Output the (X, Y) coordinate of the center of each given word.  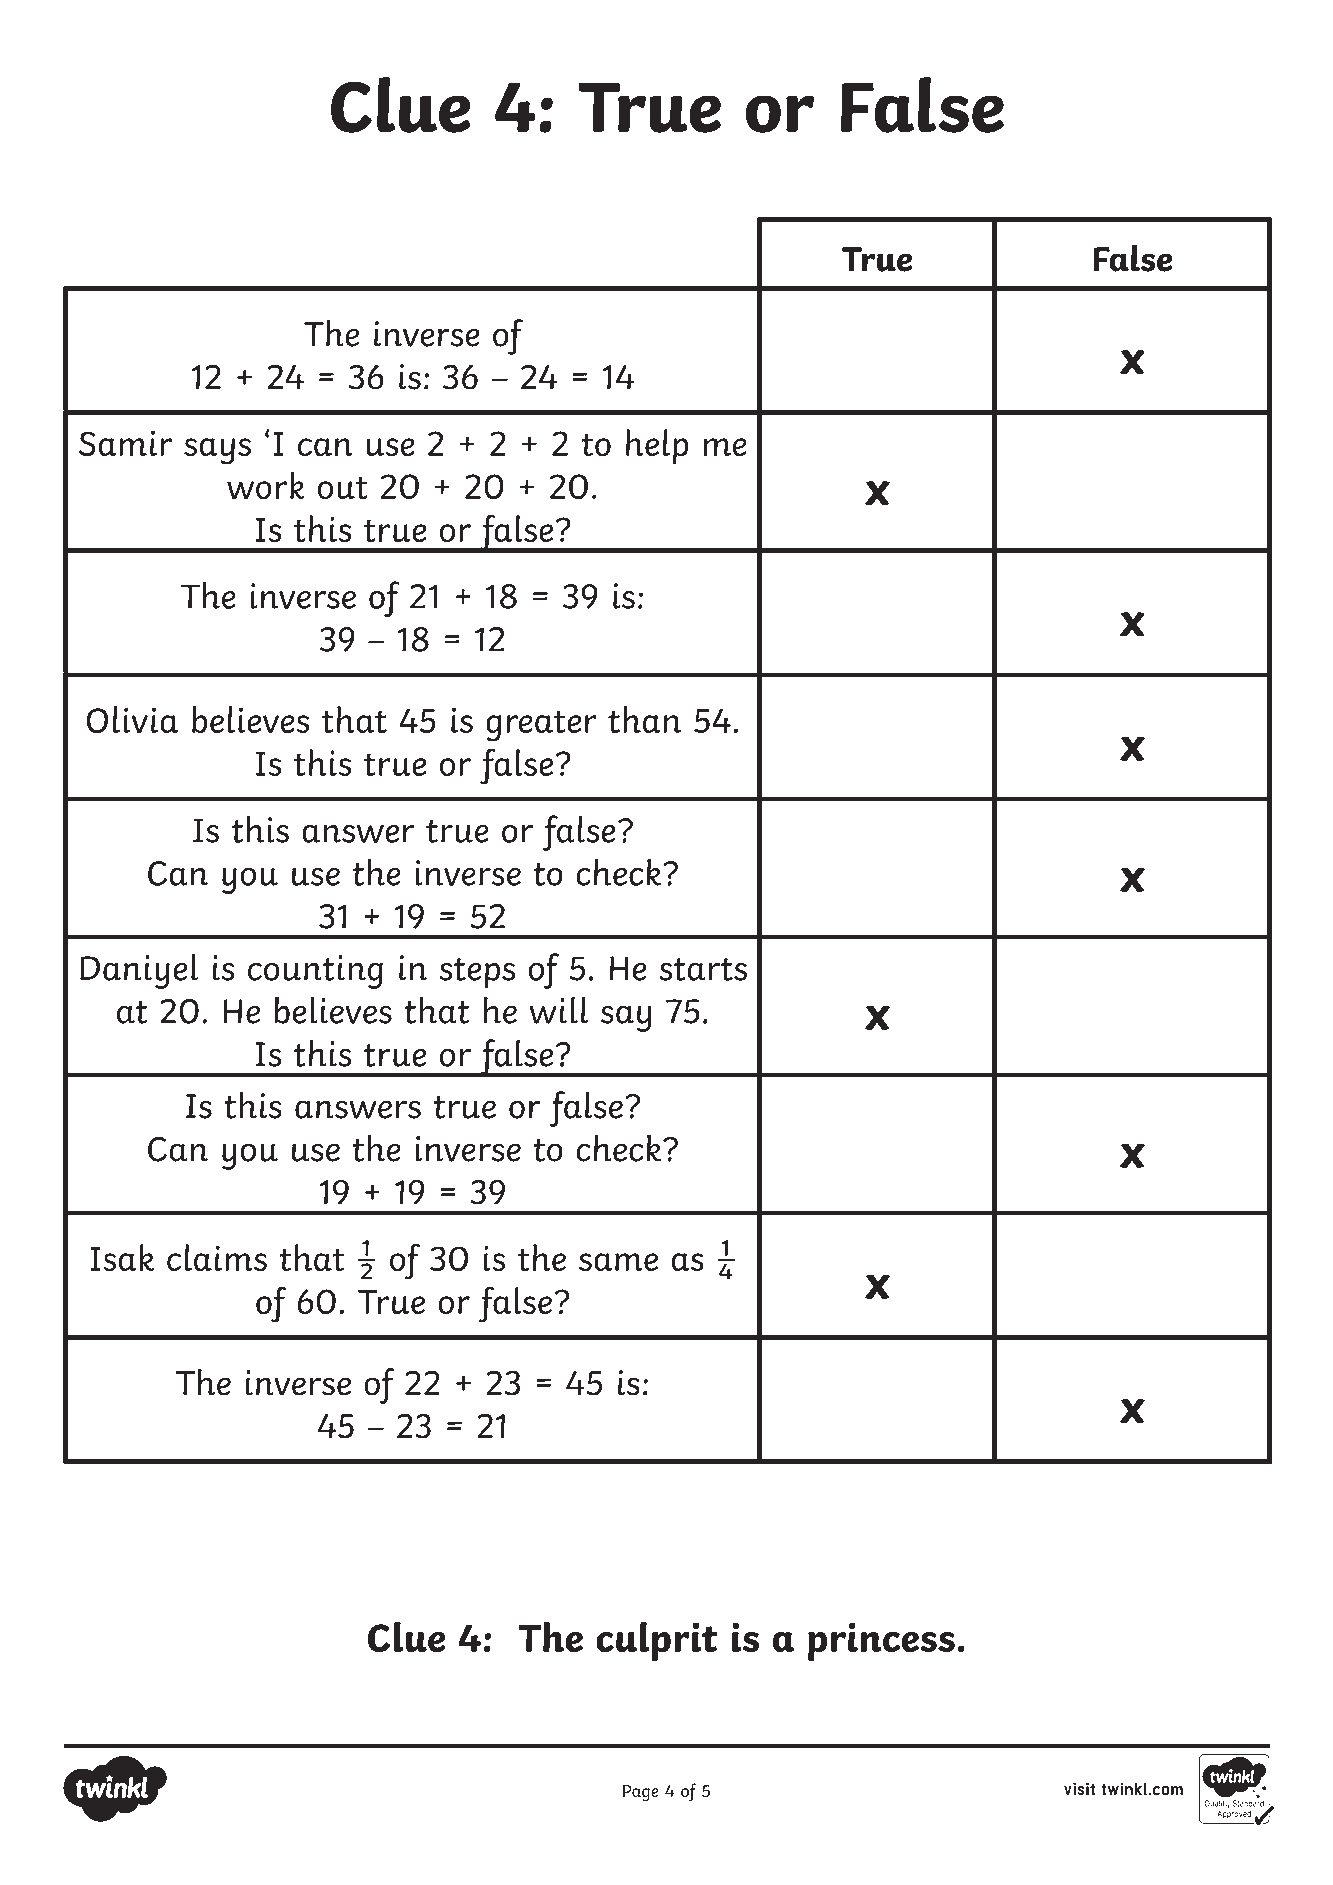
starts (703, 969)
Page (641, 1793)
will (559, 1010)
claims (217, 1257)
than (644, 719)
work (266, 485)
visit (1079, 1789)
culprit (656, 1641)
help (657, 446)
